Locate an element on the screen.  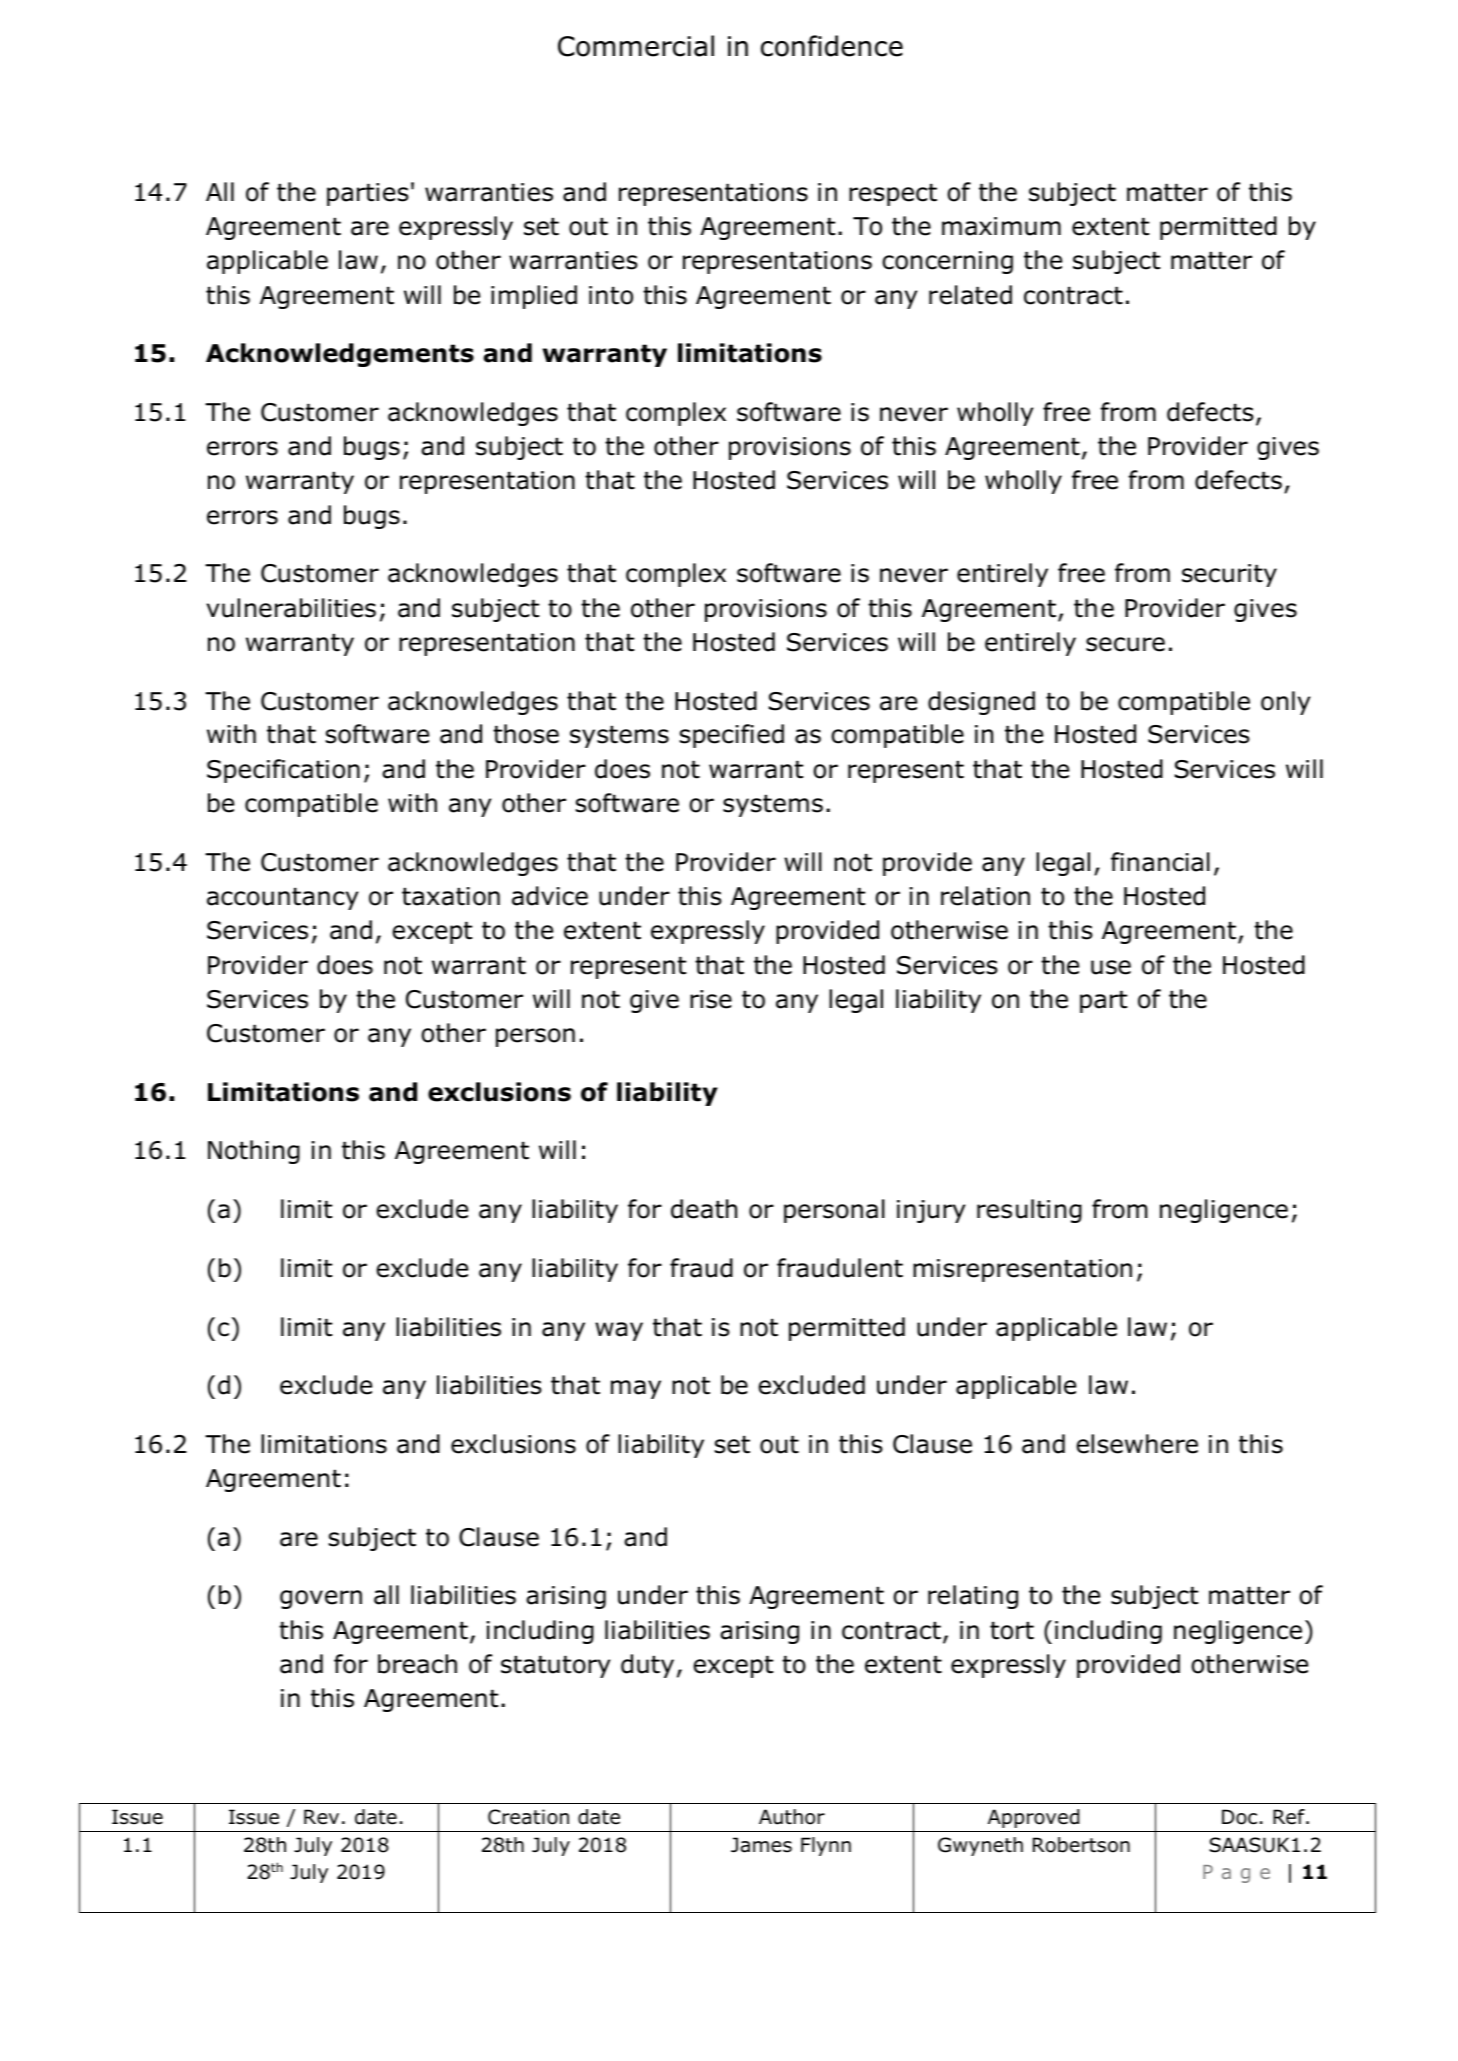
confidence is located at coordinates (832, 46).
